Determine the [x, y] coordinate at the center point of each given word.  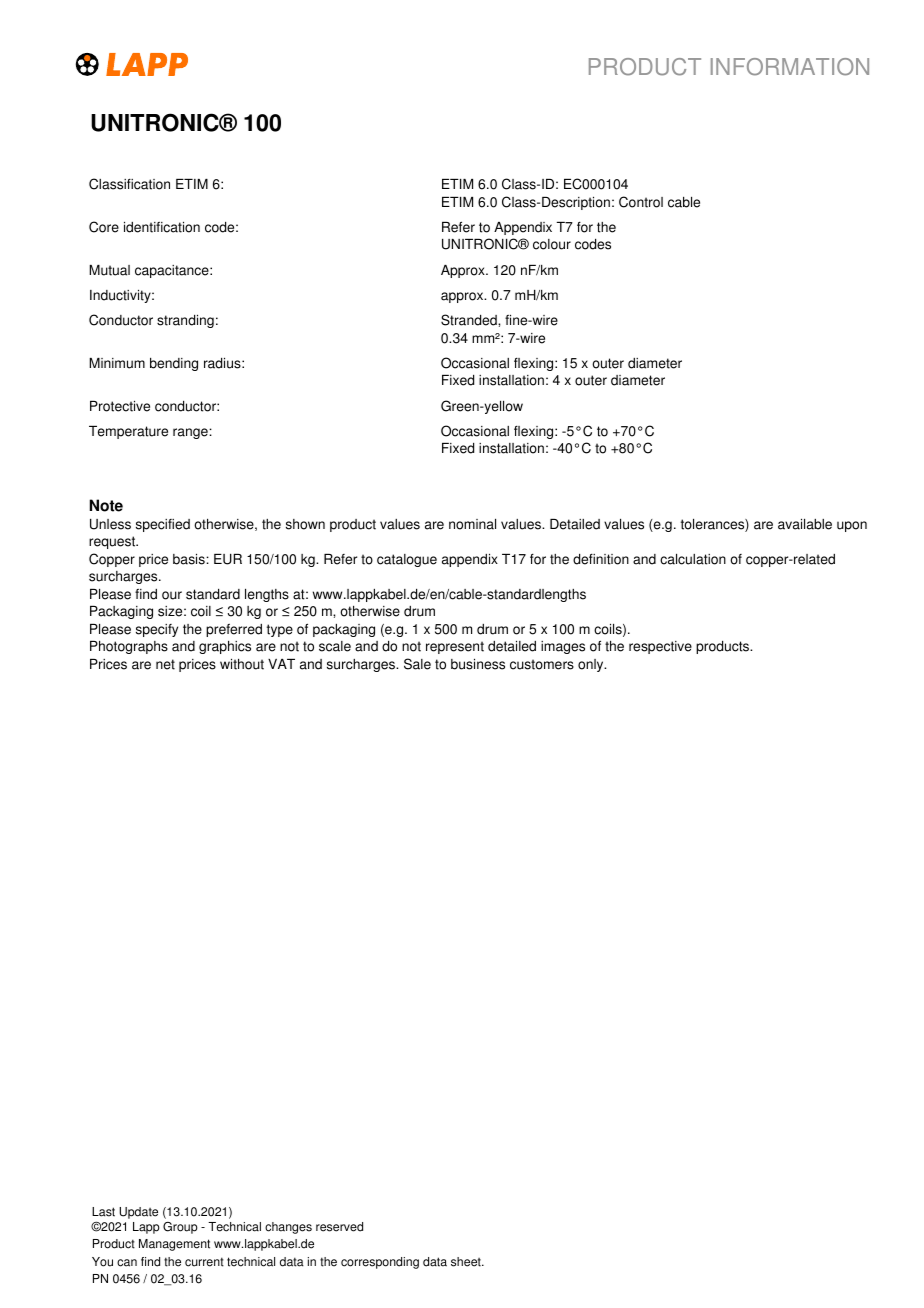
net [165, 664]
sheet [467, 1262]
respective [660, 647]
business [478, 664]
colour [552, 244]
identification [162, 227]
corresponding [380, 1263]
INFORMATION [790, 67]
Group [180, 1228]
